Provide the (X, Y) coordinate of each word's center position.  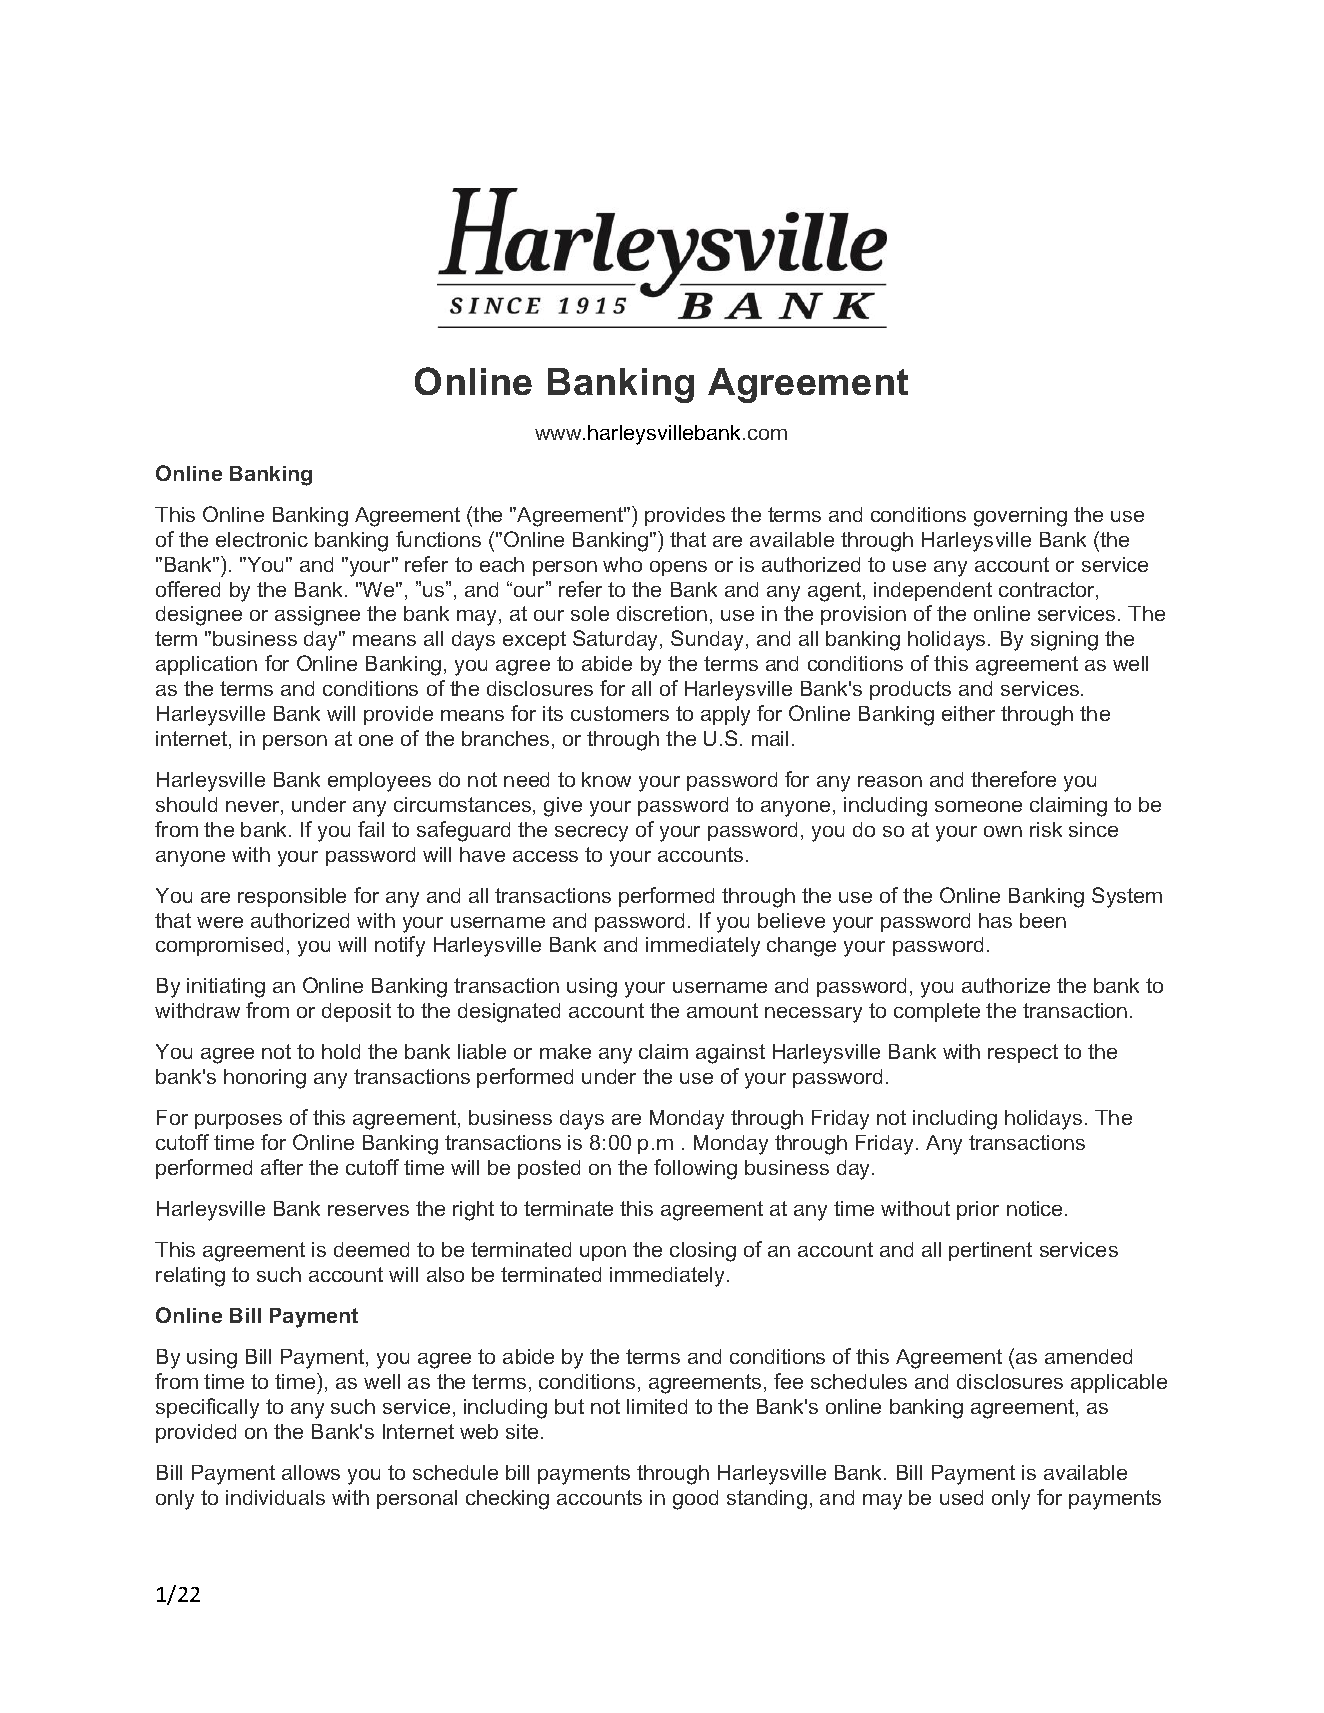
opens (678, 568)
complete (937, 1012)
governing (1020, 517)
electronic (262, 539)
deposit (356, 1012)
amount (722, 1010)
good (695, 1500)
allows (311, 1472)
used (961, 1497)
